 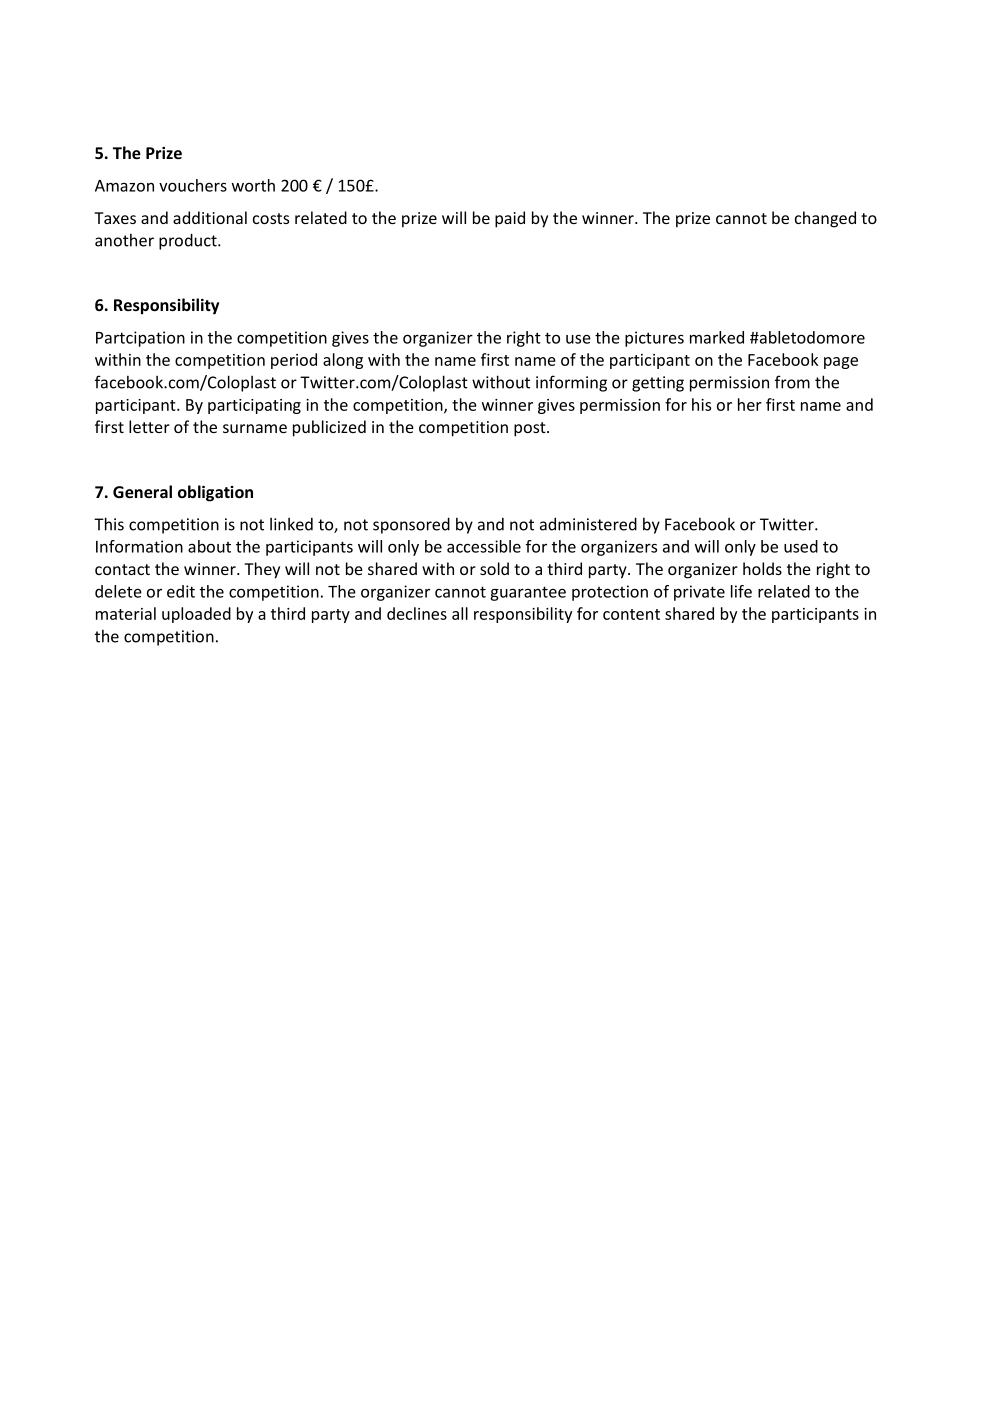 What do you see at coordinates (149, 426) in the image?
I see `letter` at bounding box center [149, 426].
